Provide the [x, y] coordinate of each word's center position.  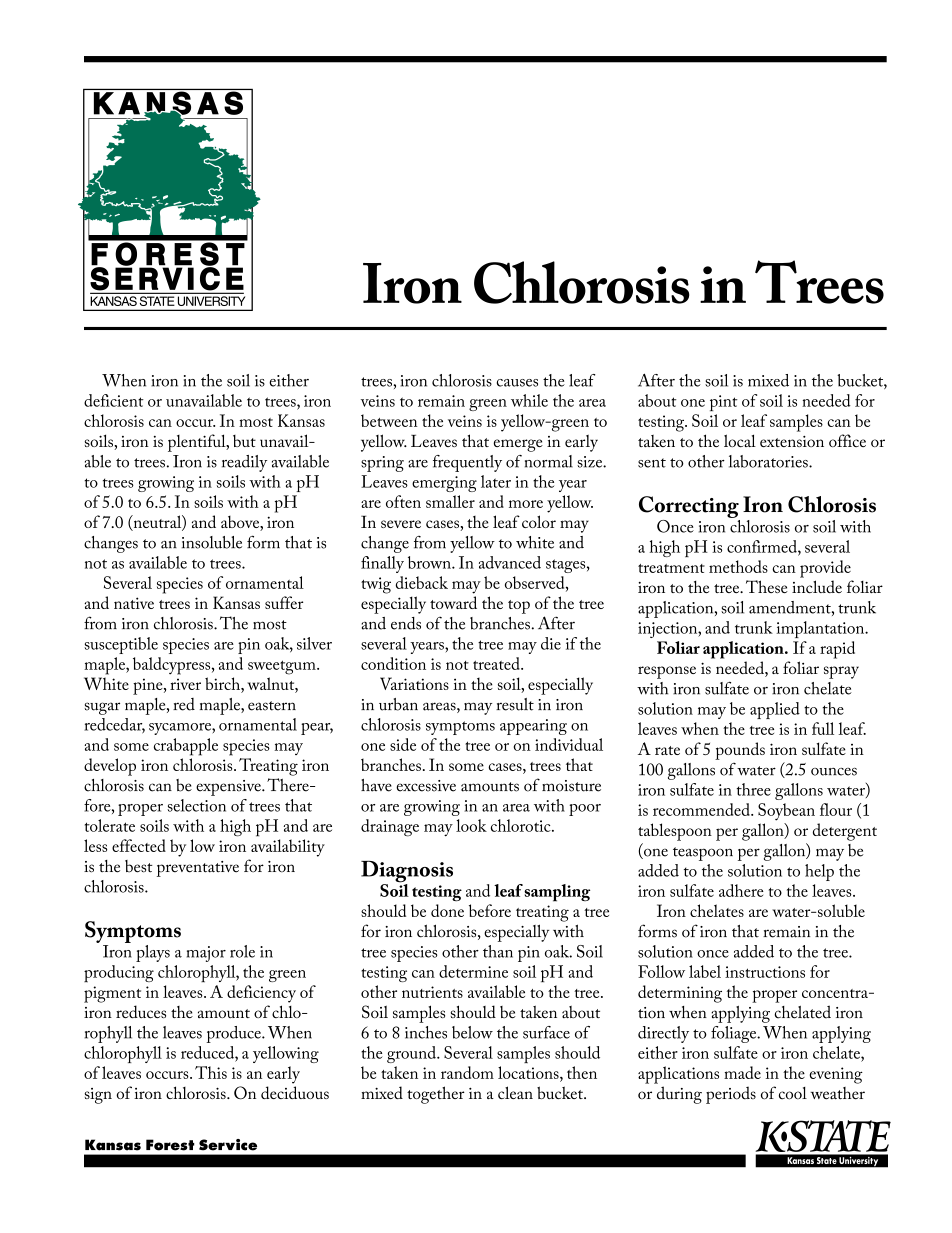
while [529, 400]
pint [724, 403]
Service [228, 1145]
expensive [229, 788]
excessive [426, 786]
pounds [740, 751]
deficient [114, 400]
